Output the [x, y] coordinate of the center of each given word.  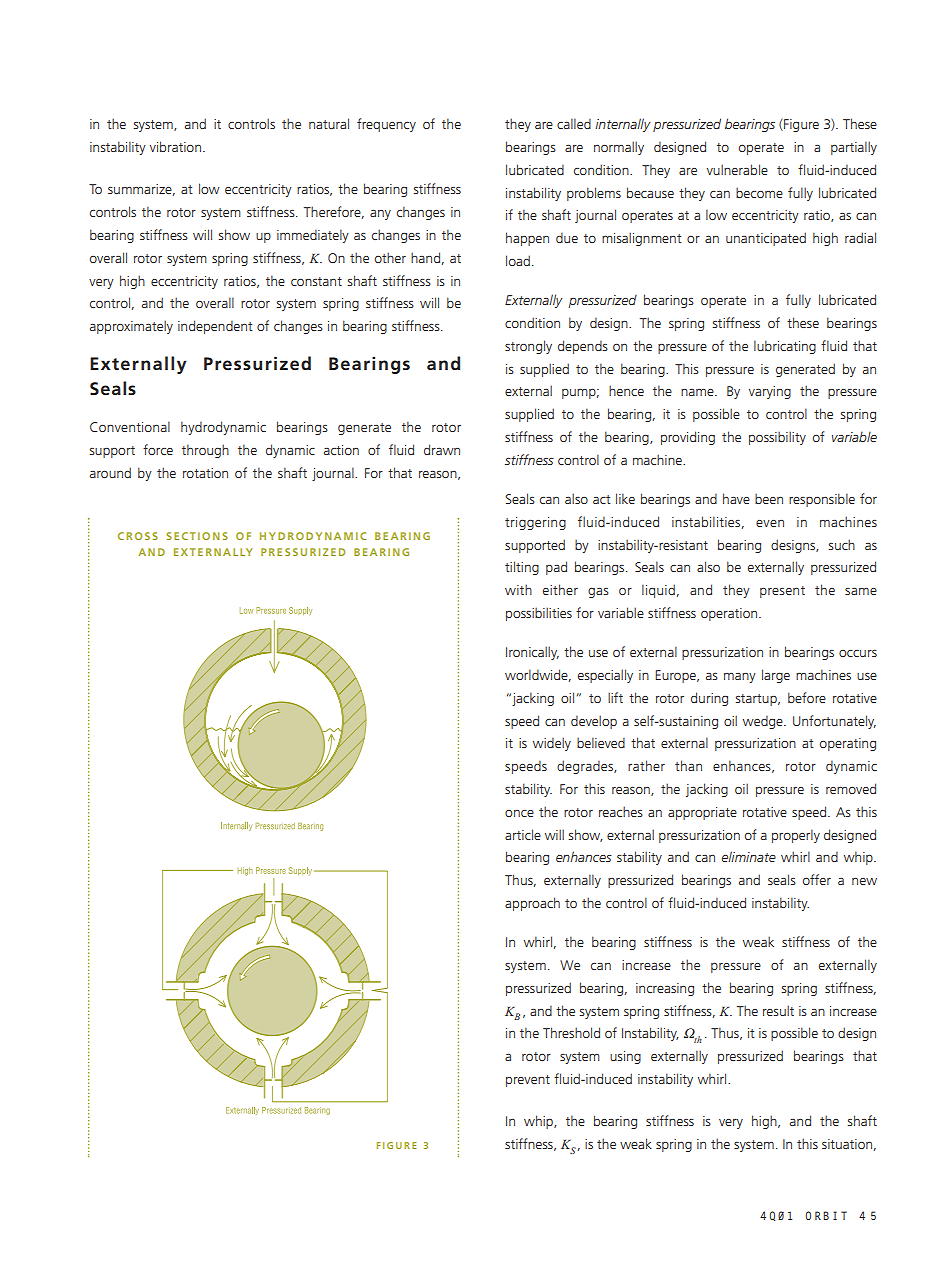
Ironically [532, 653]
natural [329, 123]
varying [770, 392]
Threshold [571, 1032]
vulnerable [737, 169]
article [523, 834]
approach [532, 904]
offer [817, 879]
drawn [442, 449]
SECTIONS [197, 536]
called [574, 123]
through [205, 451]
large [776, 676]
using [625, 1057]
